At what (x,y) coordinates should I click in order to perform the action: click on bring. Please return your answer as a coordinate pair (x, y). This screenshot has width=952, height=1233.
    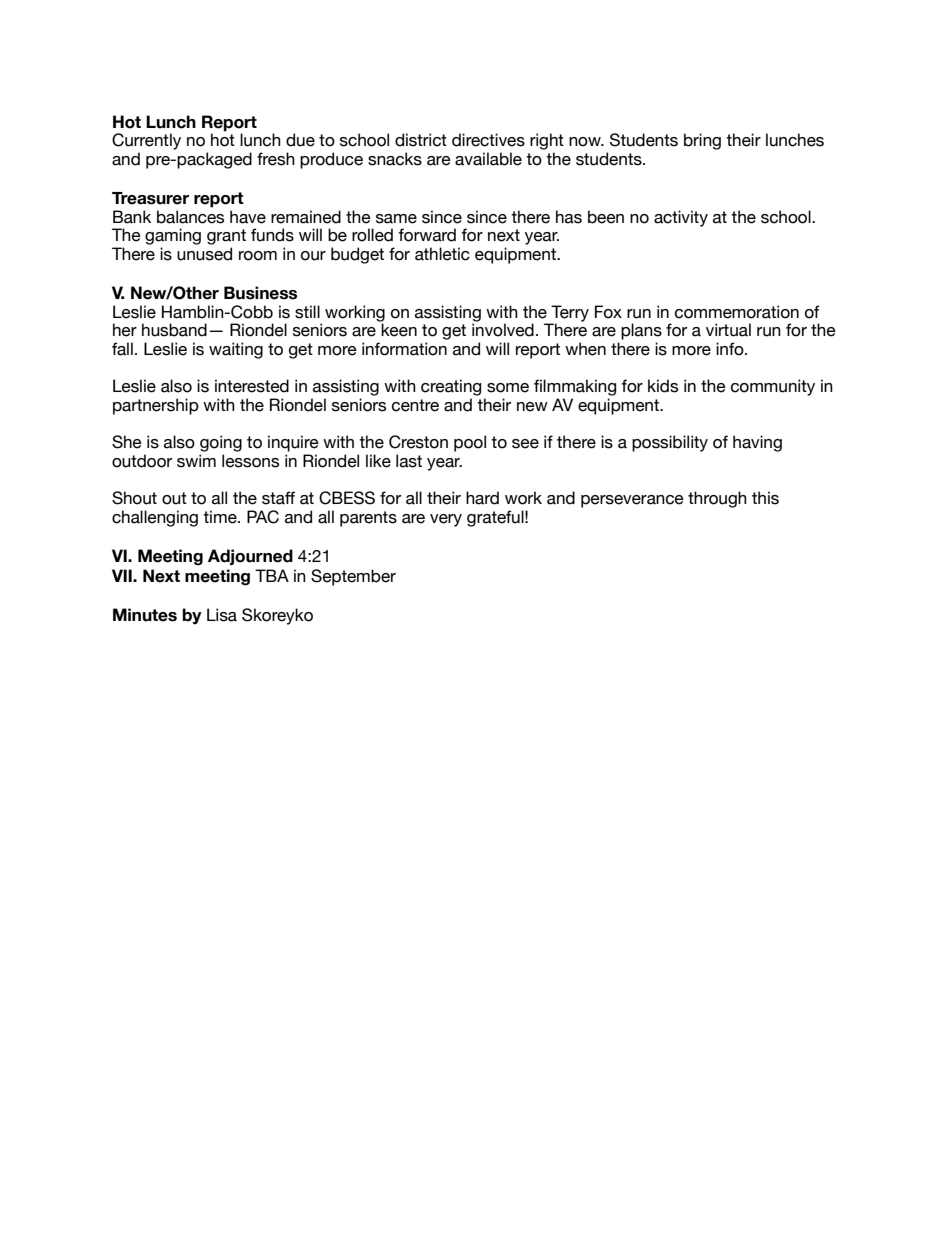
    Looking at the image, I should click on (702, 141).
